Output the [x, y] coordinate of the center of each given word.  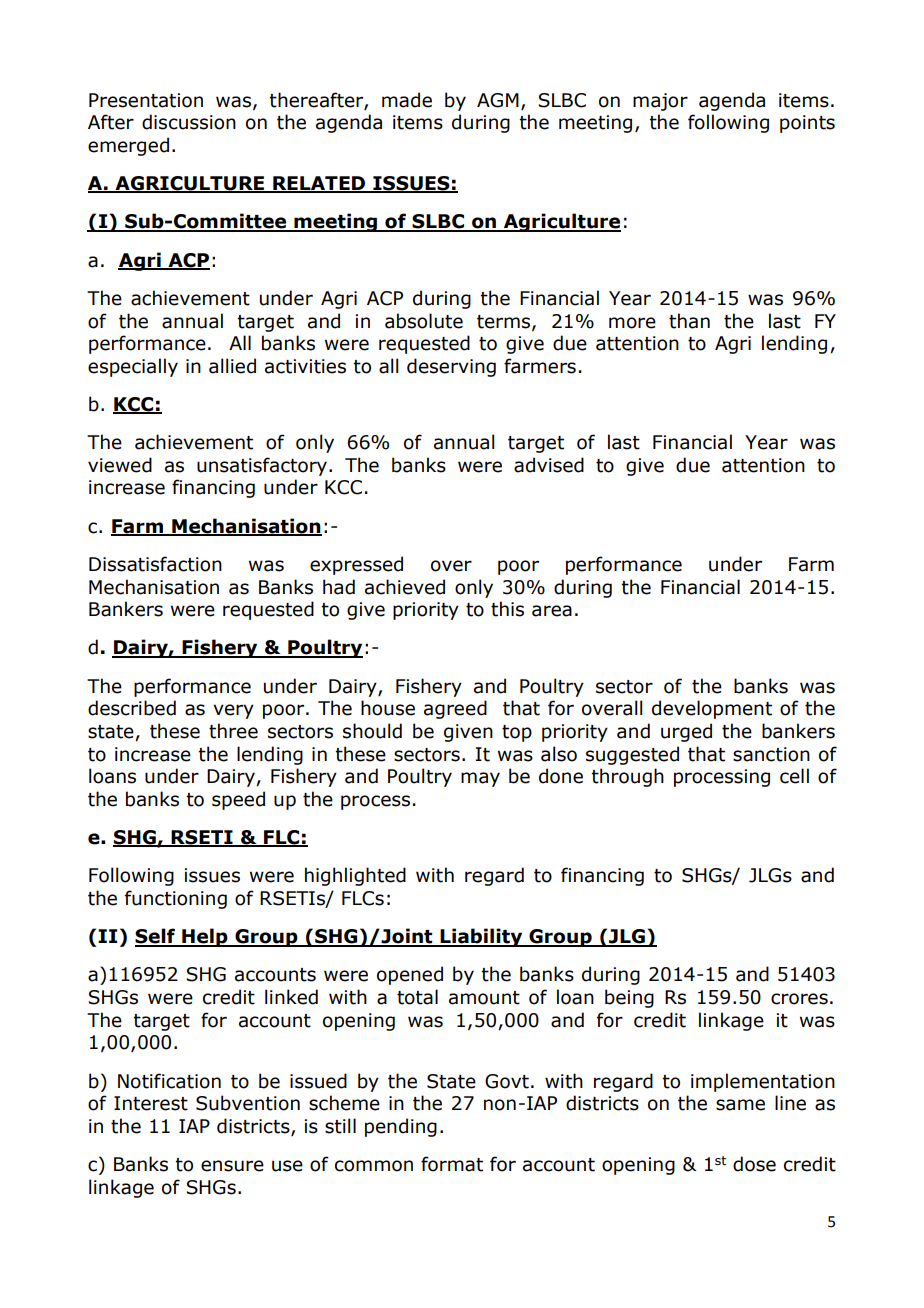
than [689, 321]
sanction [771, 754]
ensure [232, 1166]
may [480, 779]
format [452, 1164]
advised [549, 465]
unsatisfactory [263, 466]
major [660, 102]
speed [238, 800]
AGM [498, 100]
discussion [189, 122]
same [740, 1105]
